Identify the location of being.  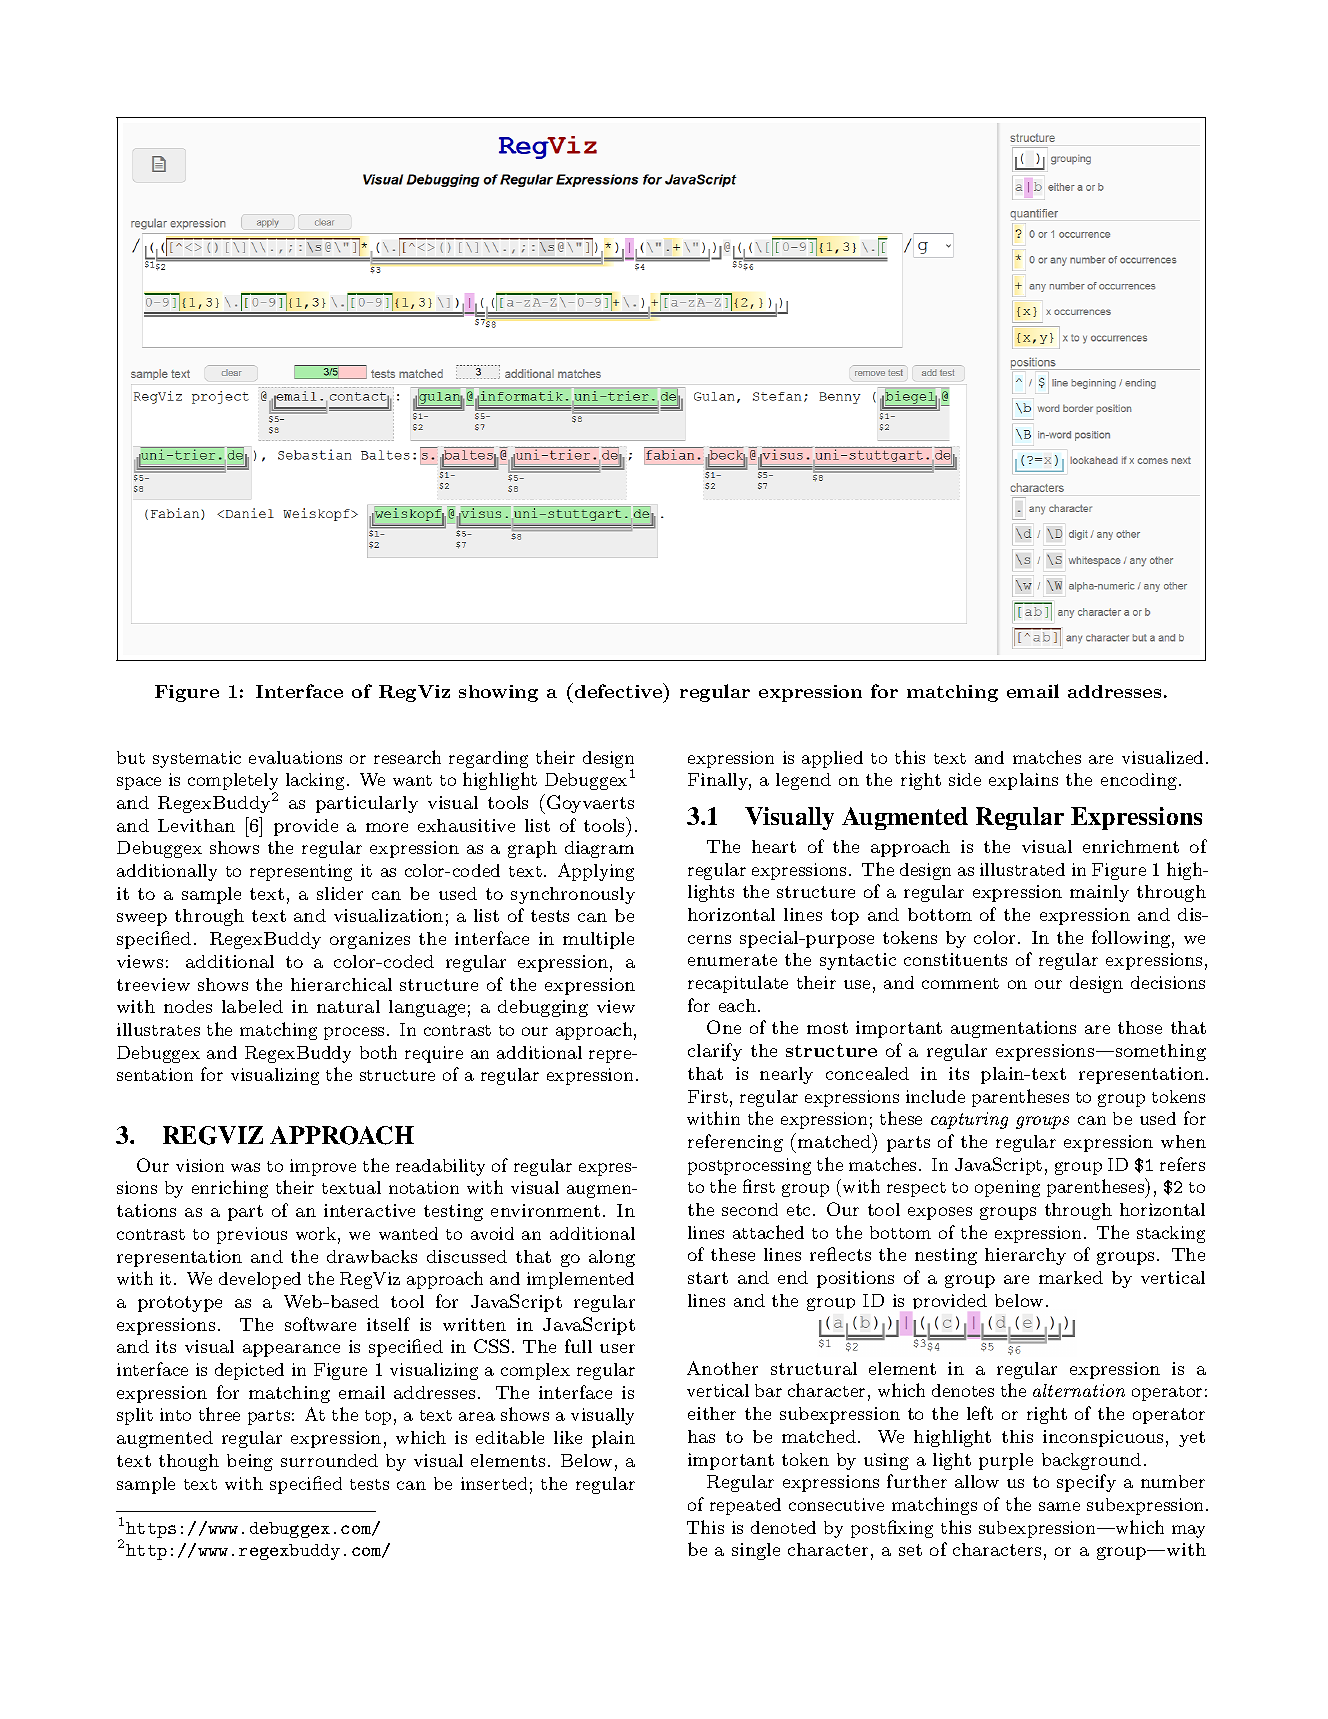
(250, 1462).
